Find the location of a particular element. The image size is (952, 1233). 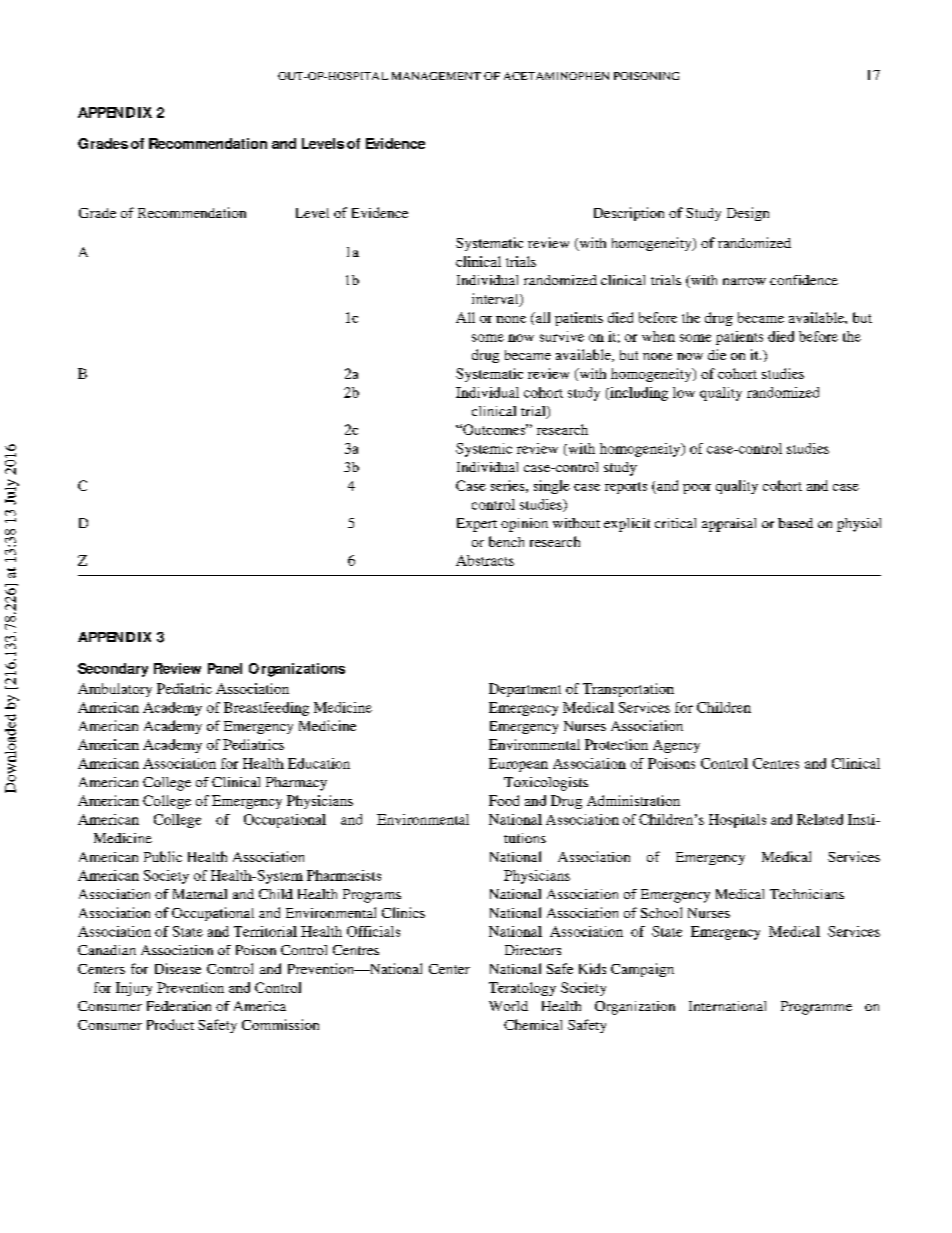

Department is located at coordinates (525, 690).
